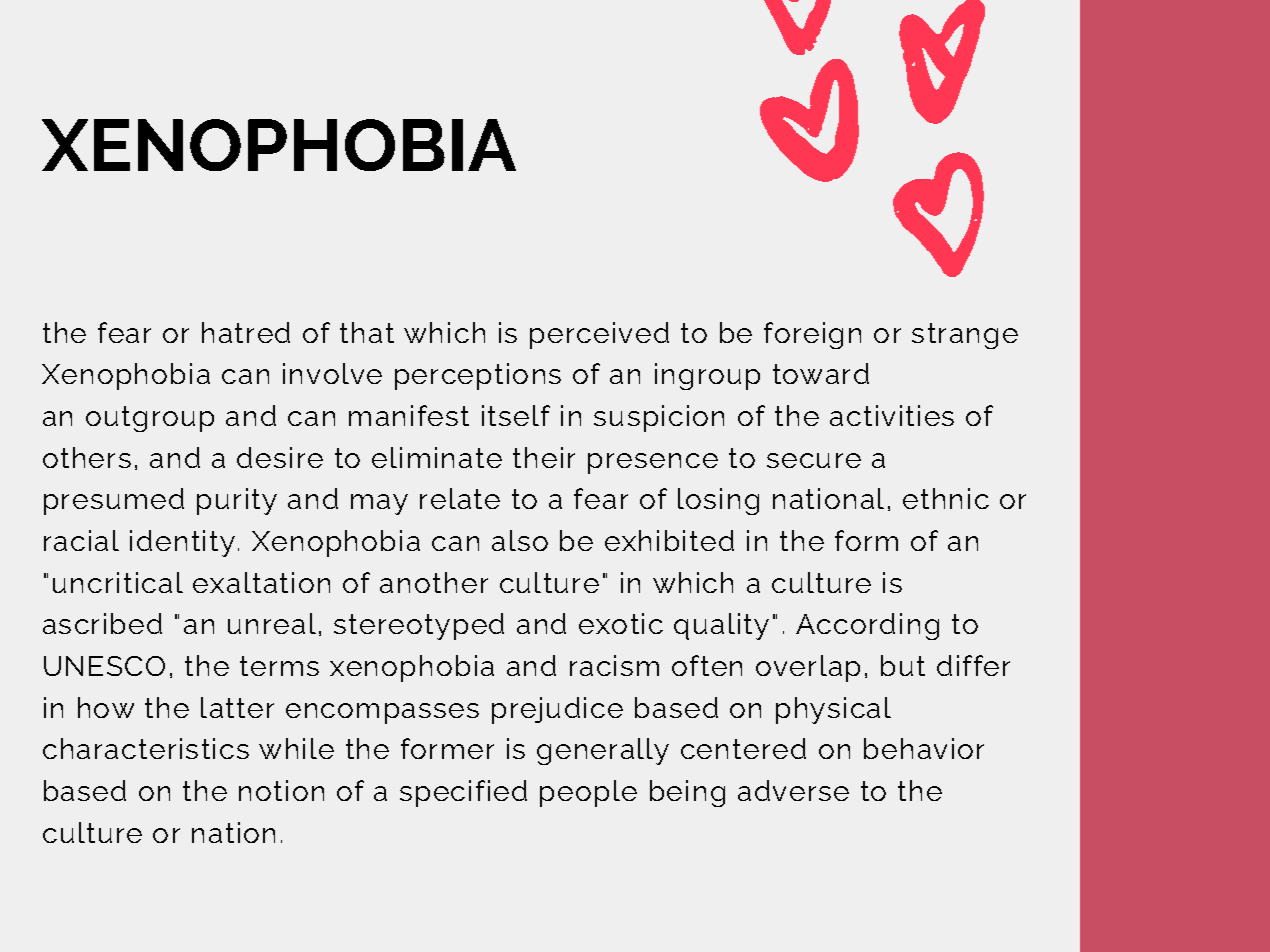 Image resolution: width=1270 pixels, height=952 pixels. I want to click on adverse, so click(793, 790).
